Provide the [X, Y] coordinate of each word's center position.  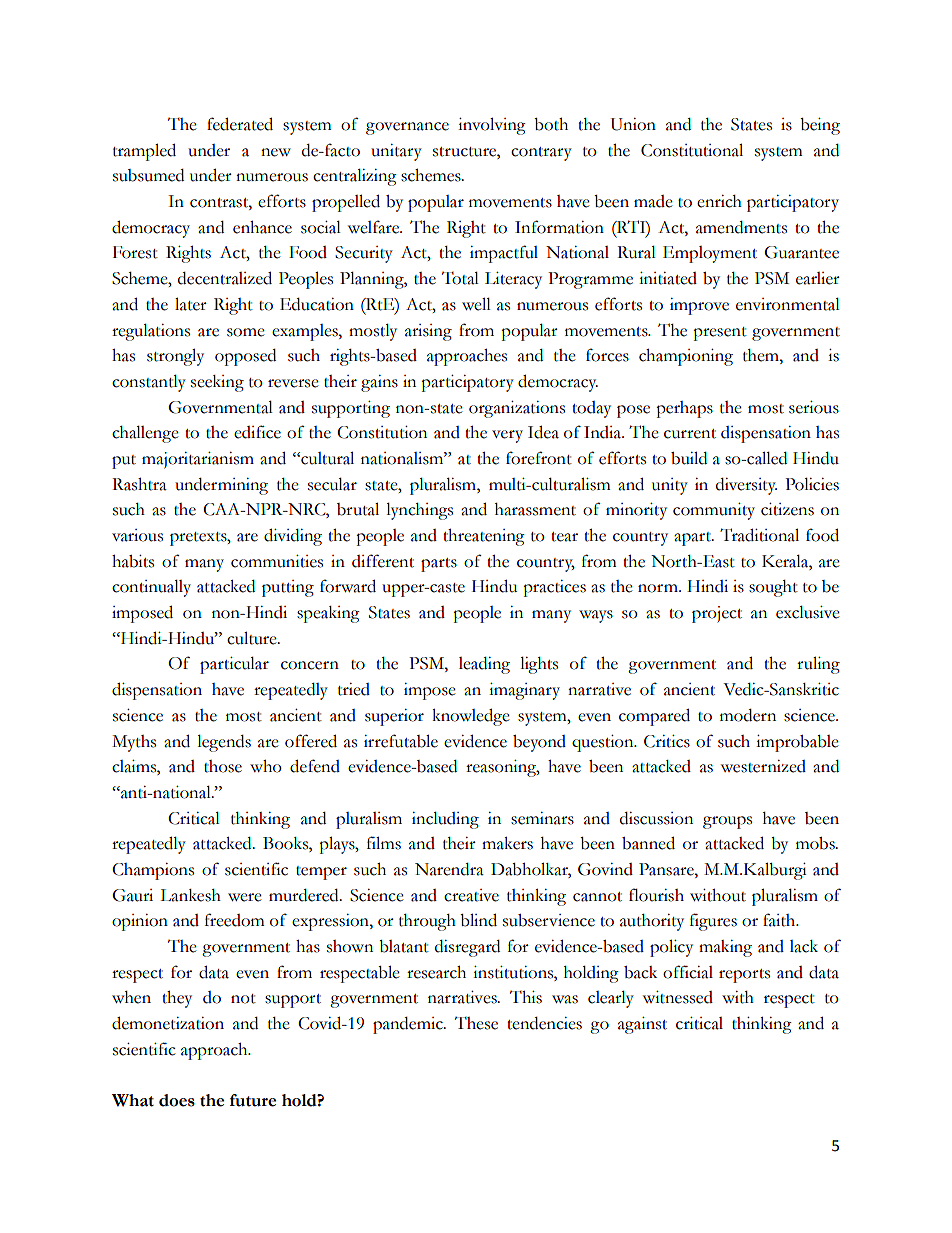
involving [492, 126]
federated [240, 124]
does [177, 1100]
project [717, 614]
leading [484, 665]
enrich [719, 201]
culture [253, 638]
